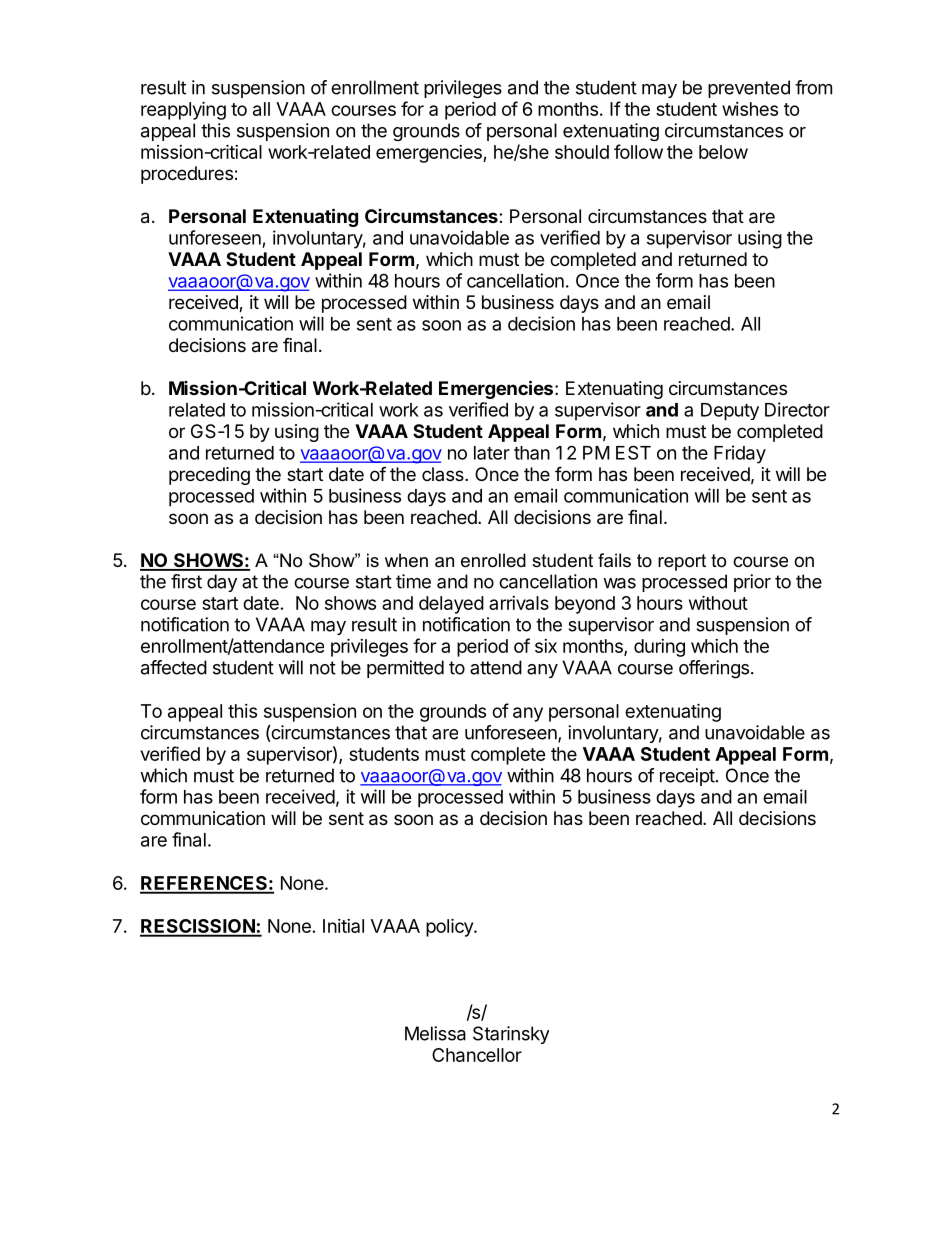  What do you see at coordinates (477, 1055) in the image?
I see `Chancellor` at bounding box center [477, 1055].
